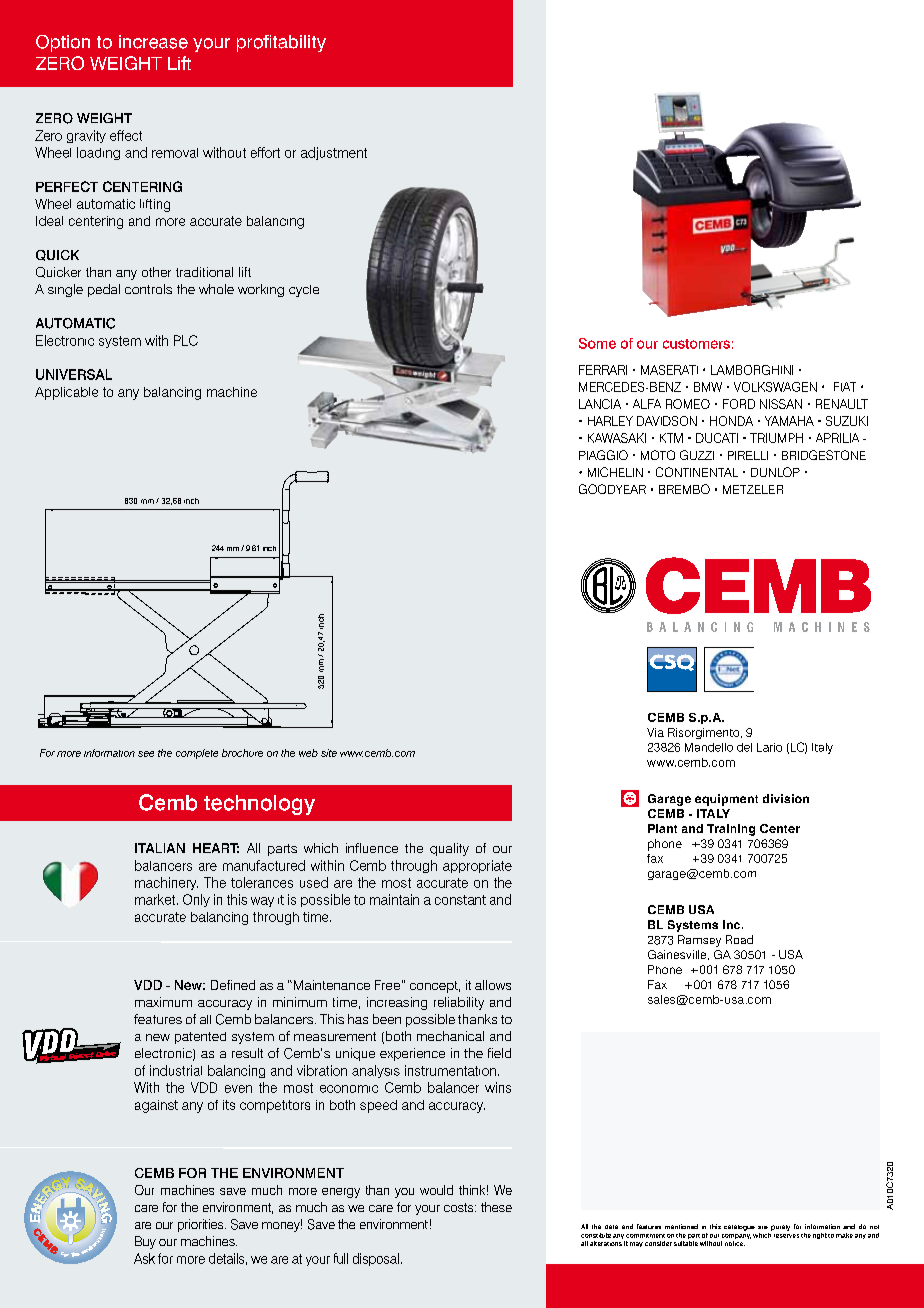  I want to click on increase, so click(153, 42).
